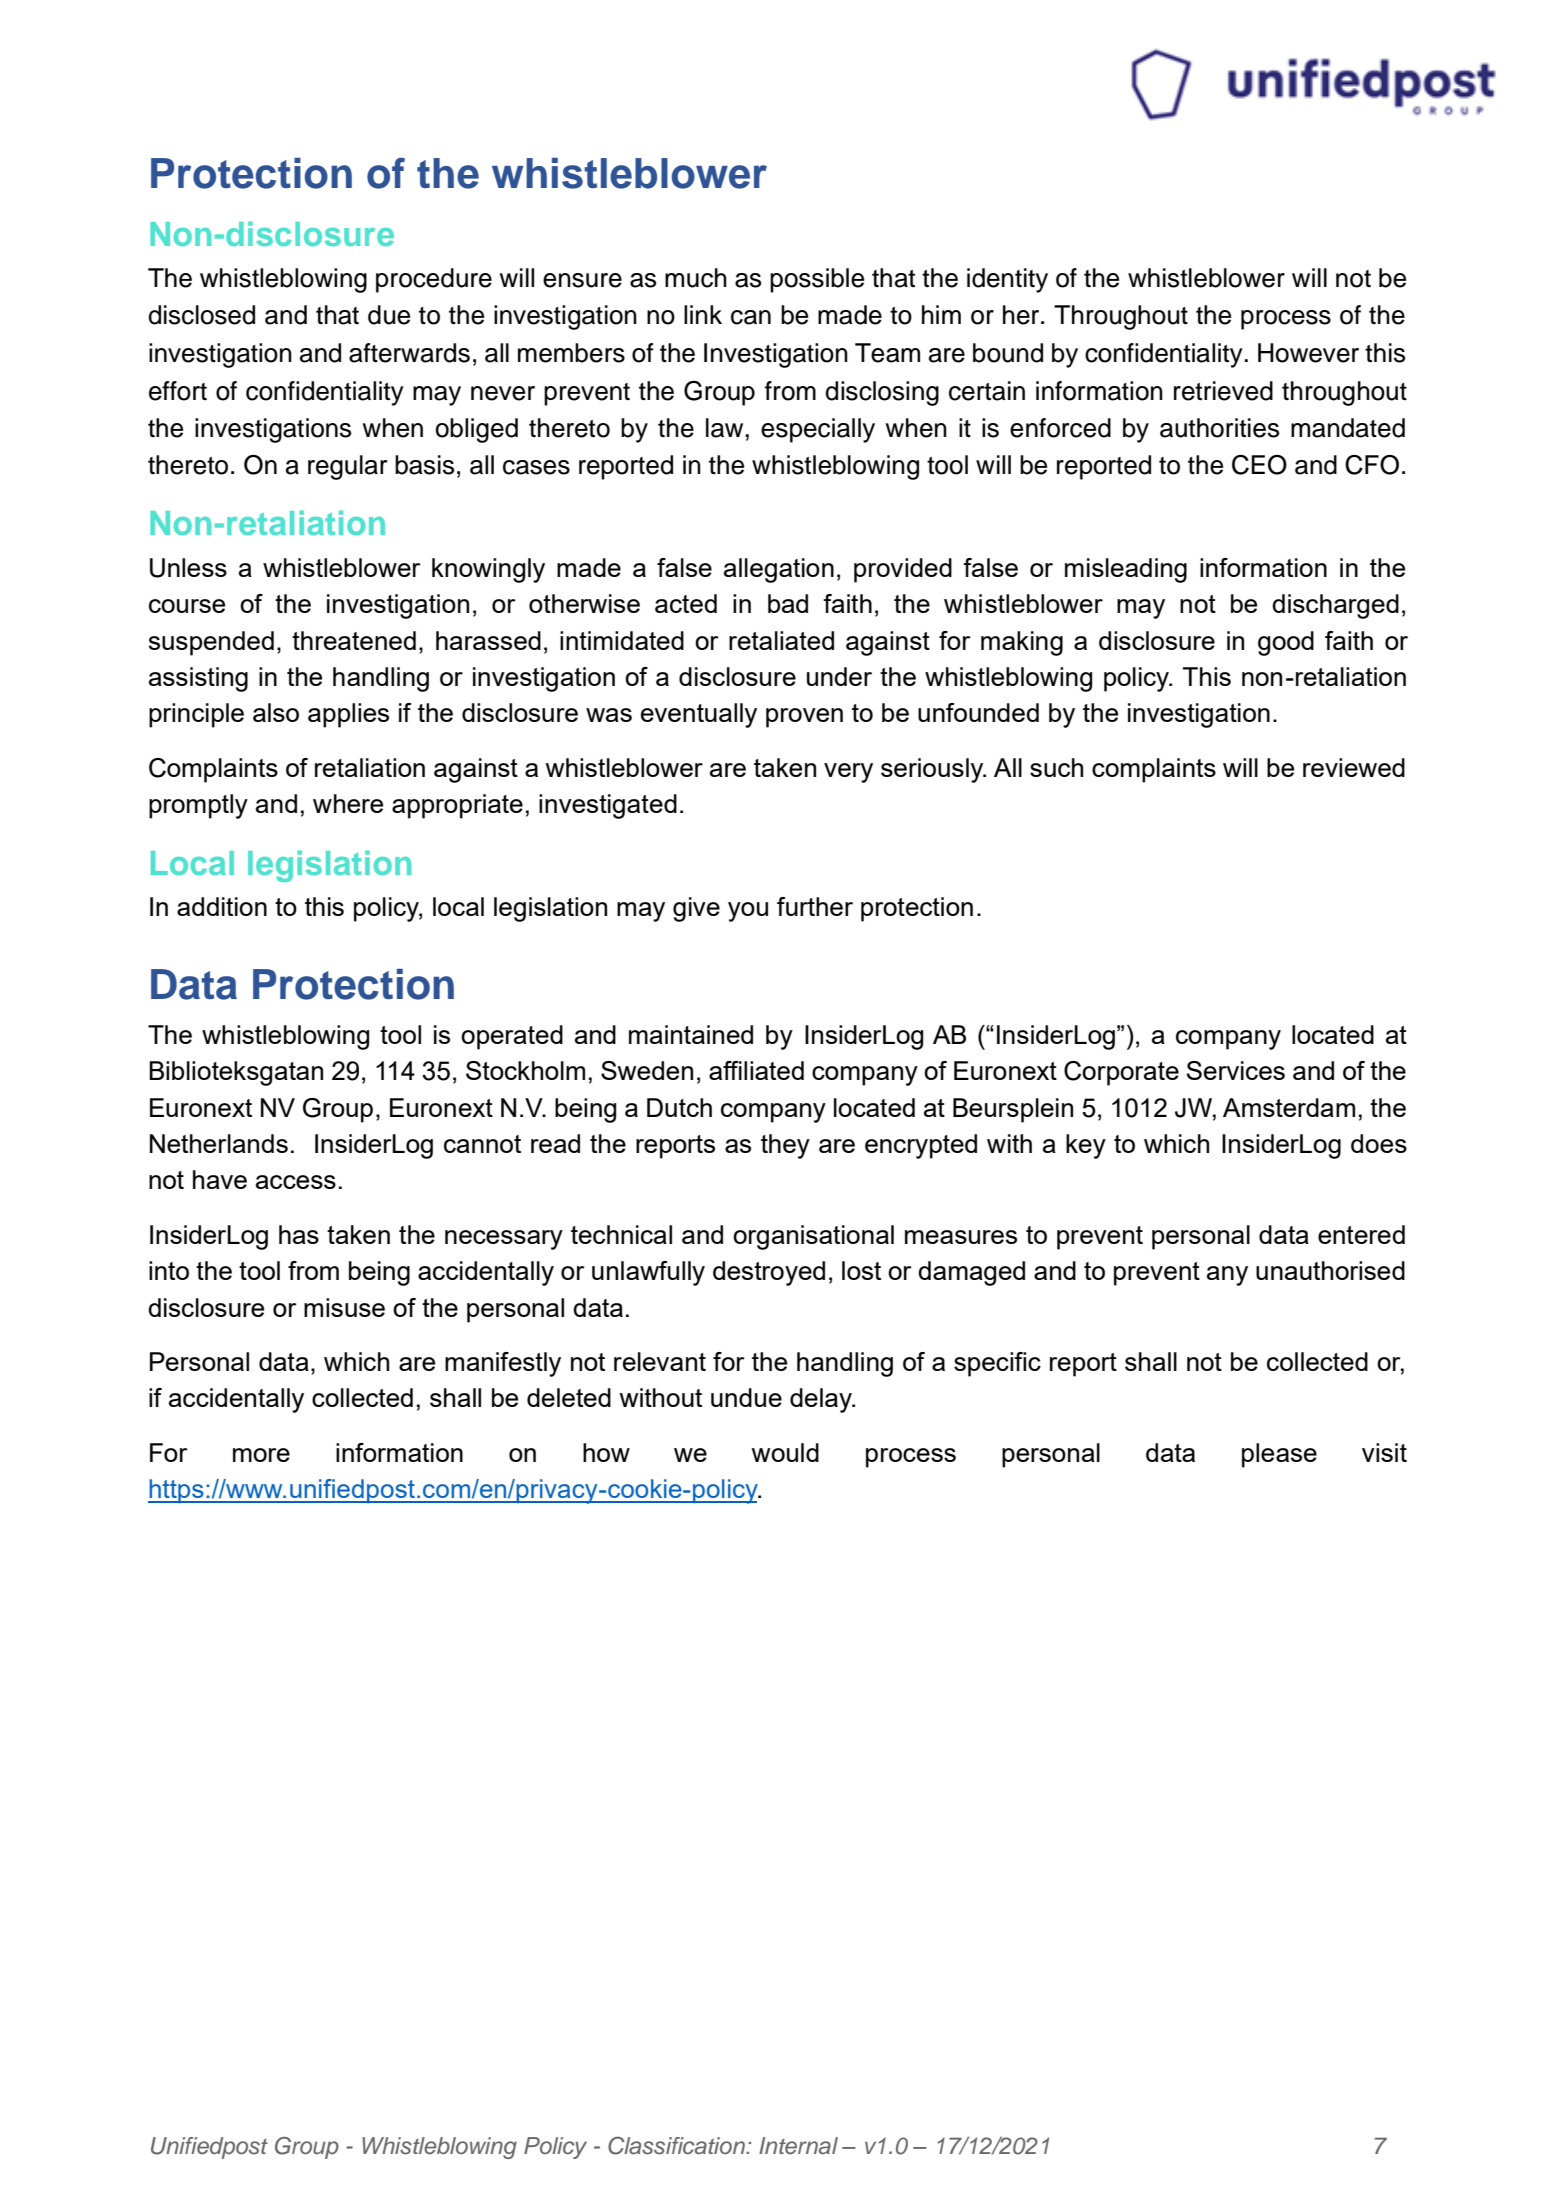 The width and height of the screenshot is (1556, 2200). What do you see at coordinates (409, 353) in the screenshot?
I see `afterwards` at bounding box center [409, 353].
